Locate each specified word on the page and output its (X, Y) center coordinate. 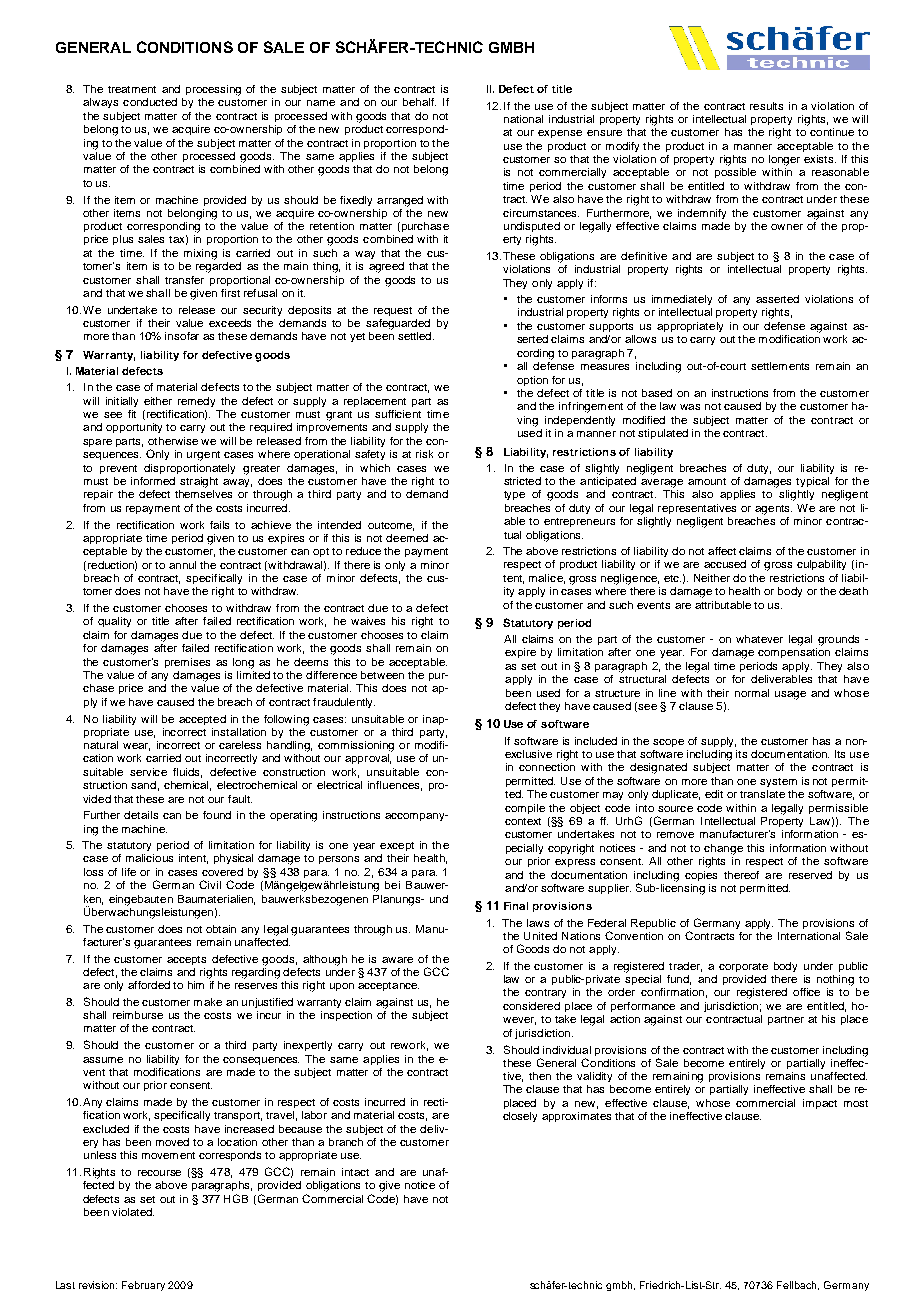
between (382, 675)
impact (820, 1104)
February (143, 1286)
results (766, 106)
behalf (419, 102)
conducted (150, 102)
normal (752, 693)
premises (187, 663)
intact (355, 1172)
